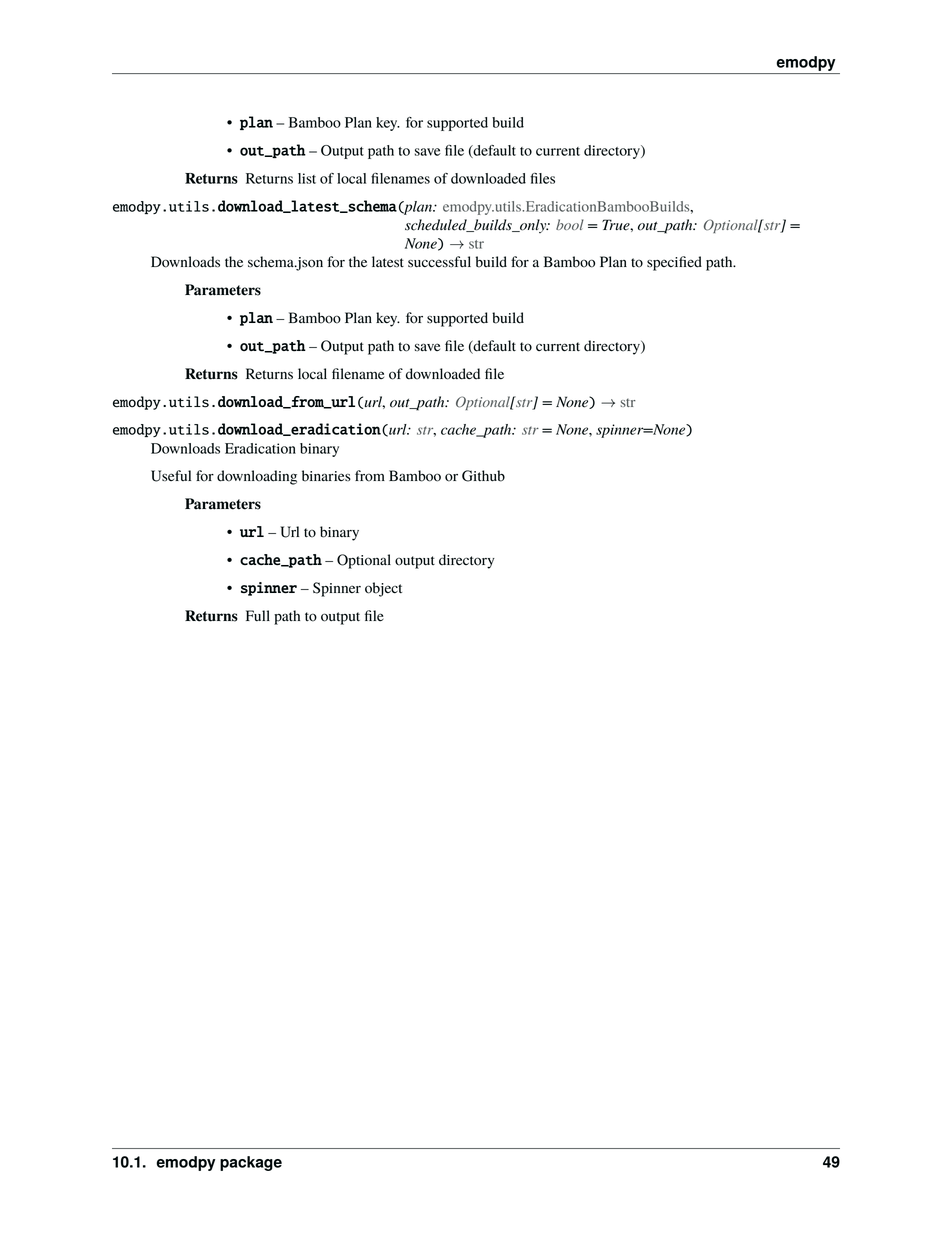  Describe the element at coordinates (251, 1163) in the page. I see `package` at that location.
